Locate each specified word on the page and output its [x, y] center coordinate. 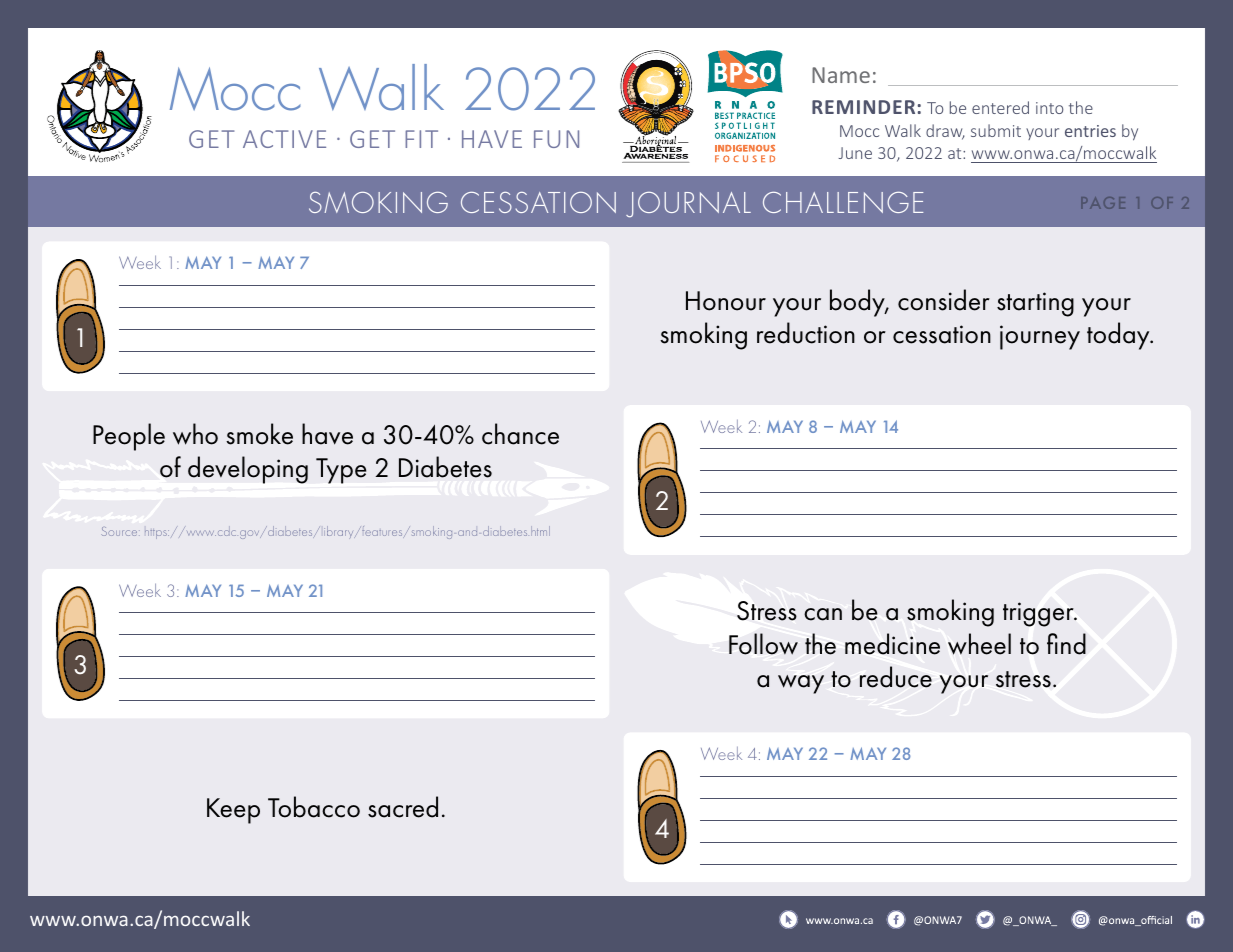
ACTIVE [284, 139]
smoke [259, 434]
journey [1040, 337]
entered [1000, 107]
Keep [233, 811]
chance [520, 434]
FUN [556, 139]
